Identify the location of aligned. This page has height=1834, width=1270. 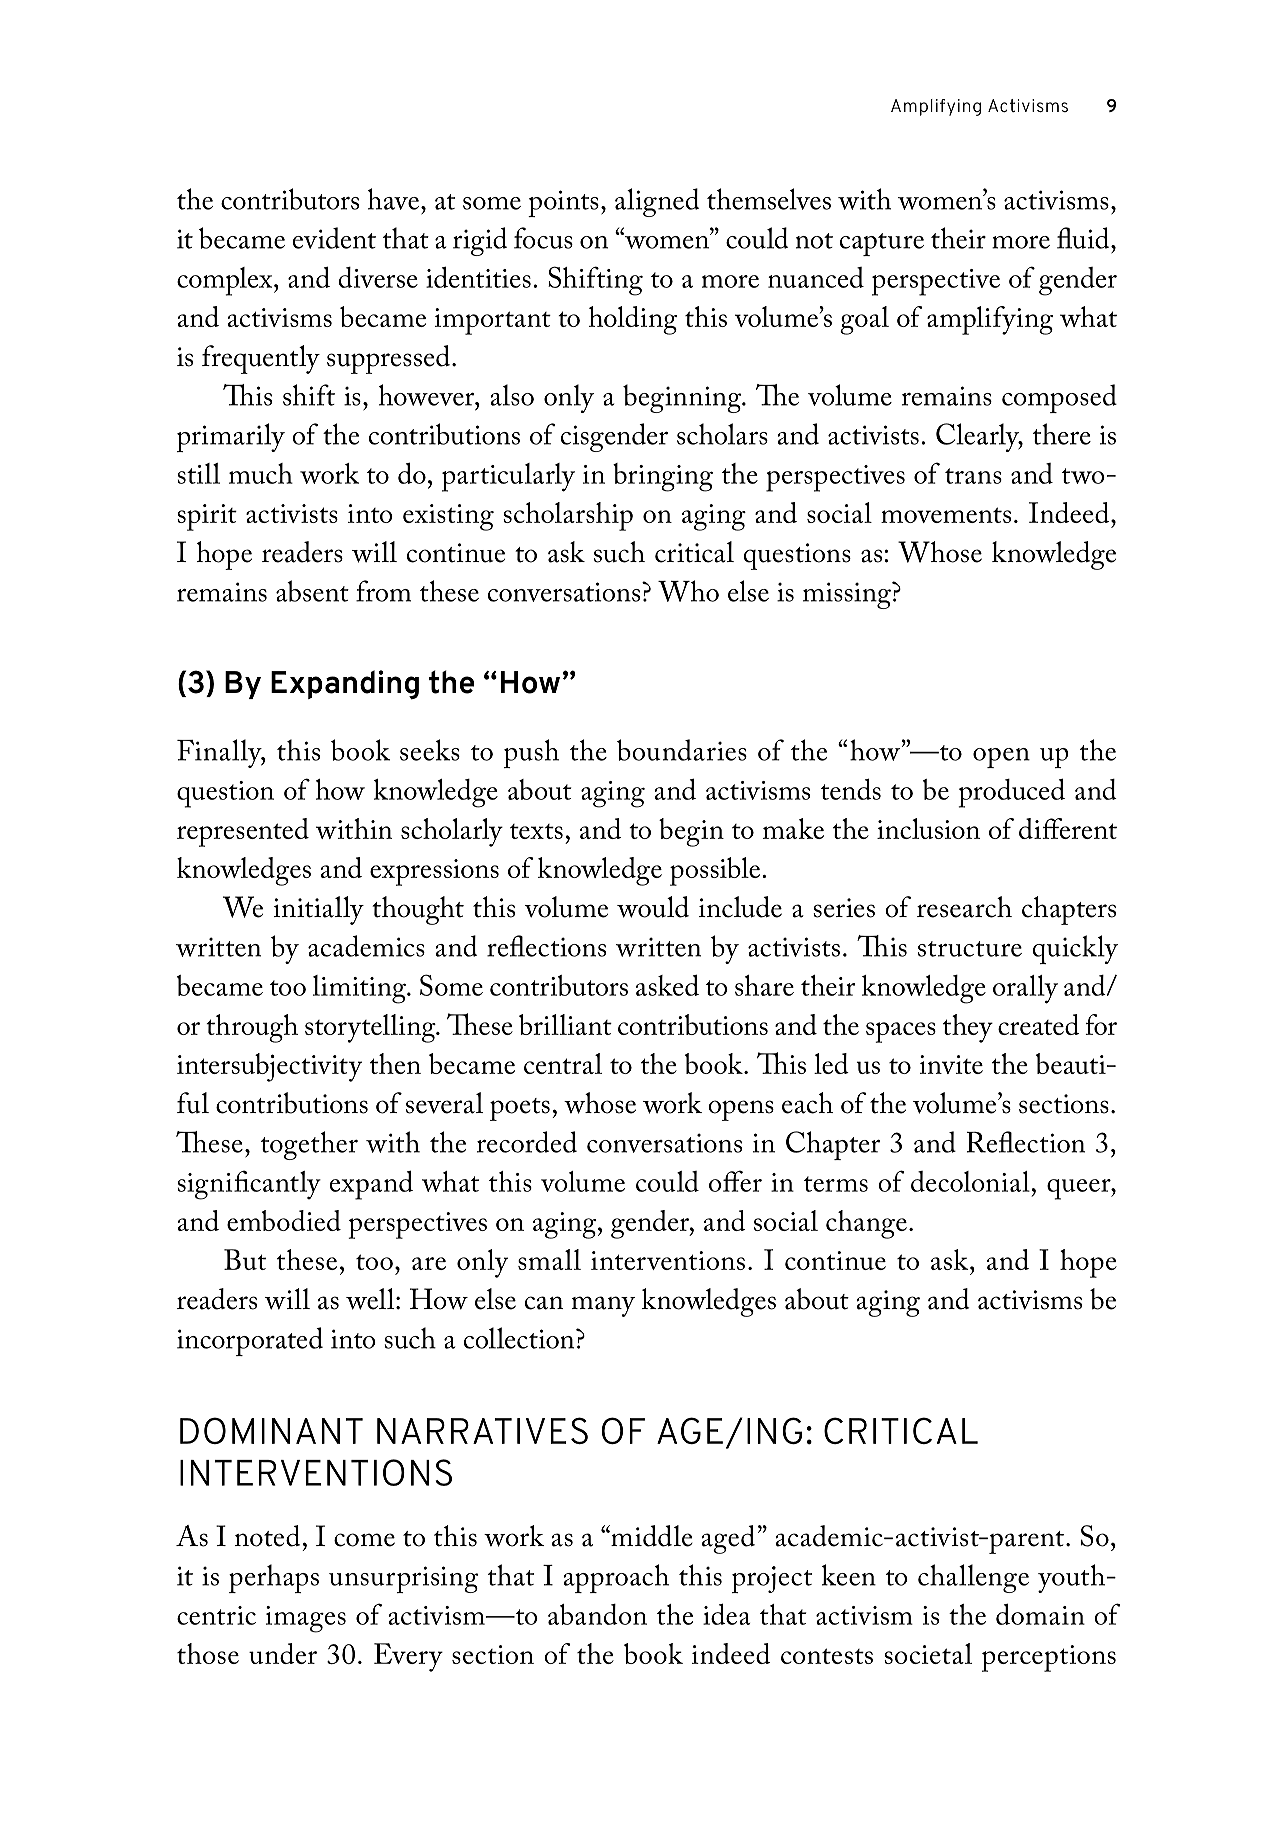
(657, 202).
